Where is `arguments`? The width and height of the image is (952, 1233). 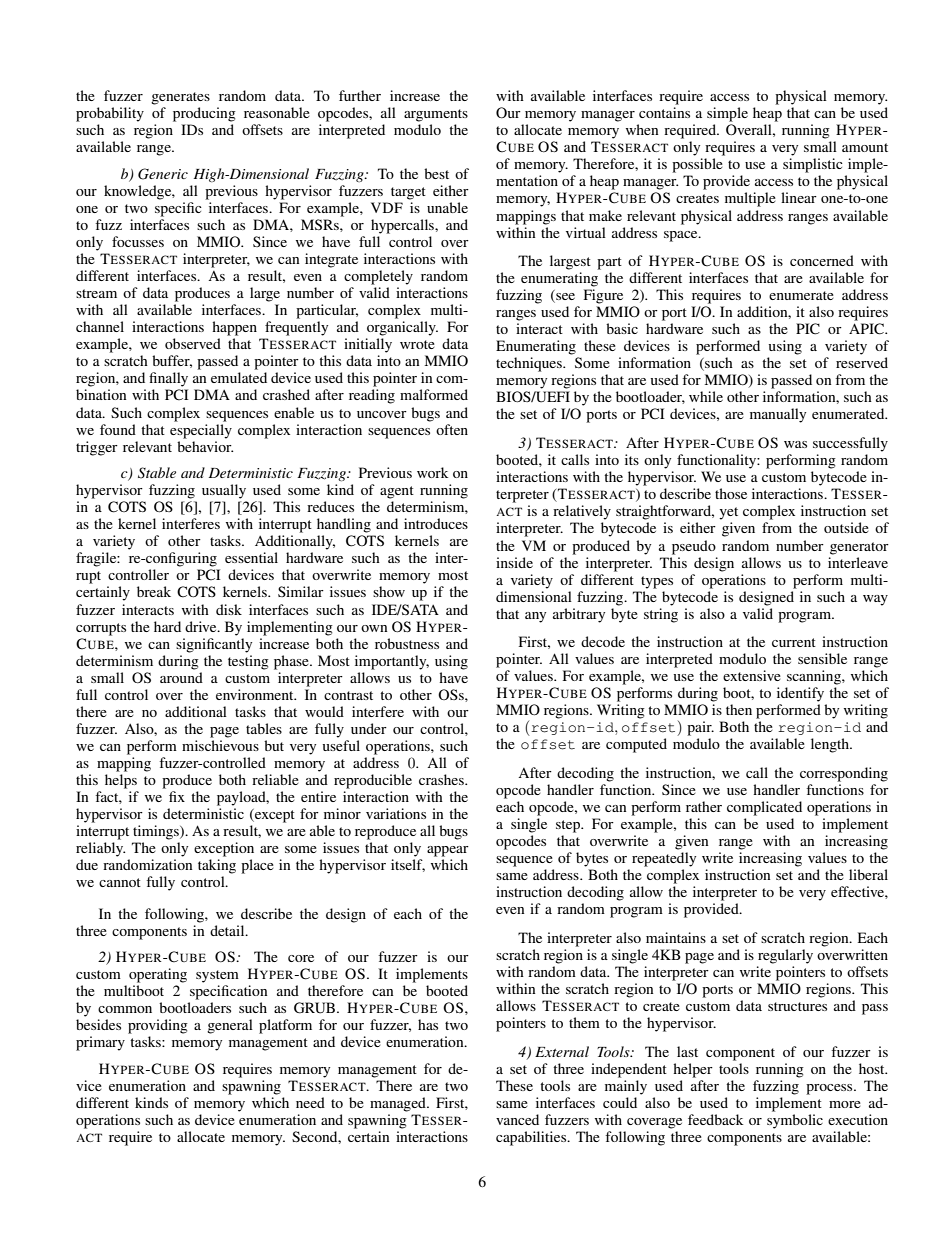
arguments is located at coordinates (436, 115).
